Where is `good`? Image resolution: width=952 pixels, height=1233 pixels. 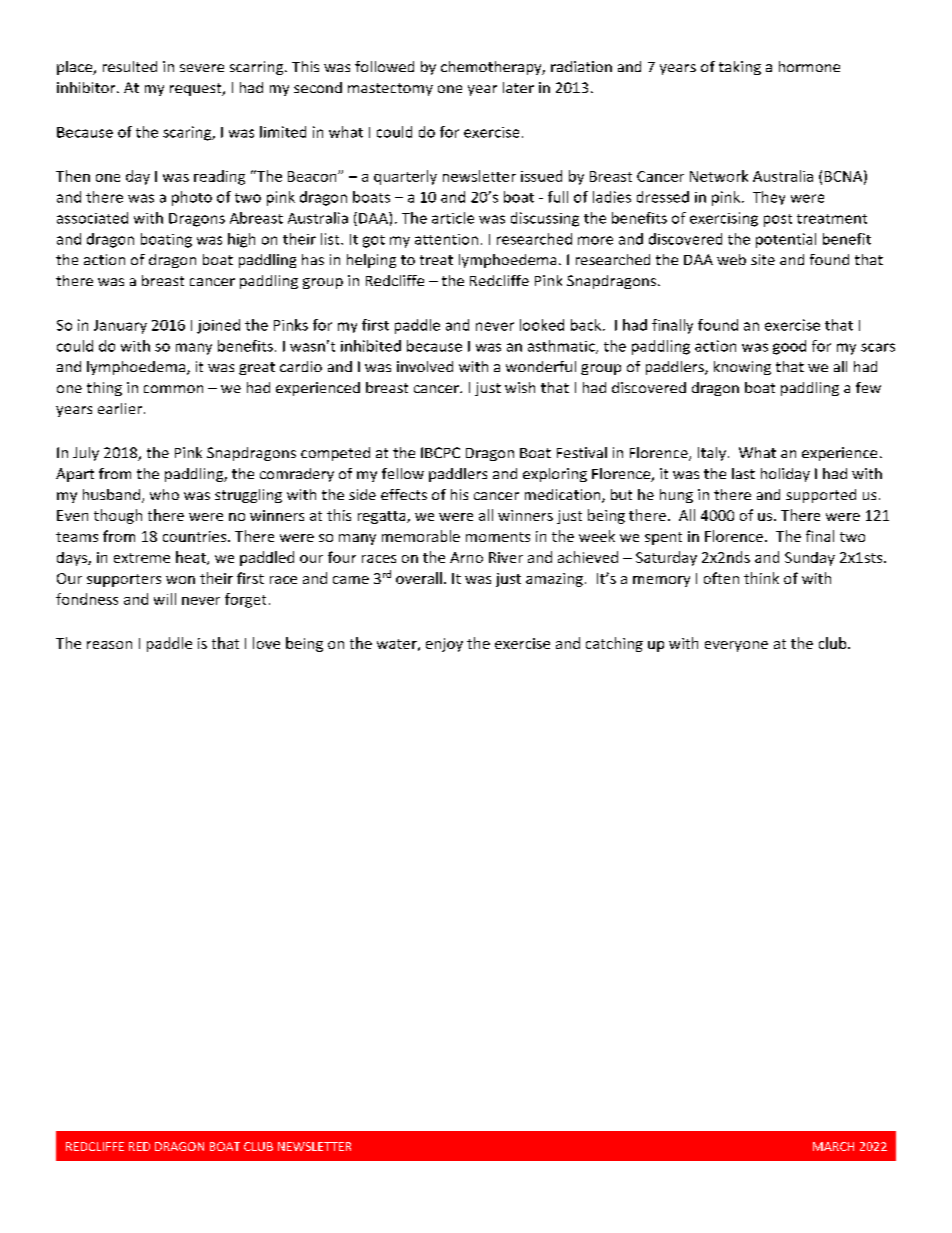
good is located at coordinates (789, 347).
